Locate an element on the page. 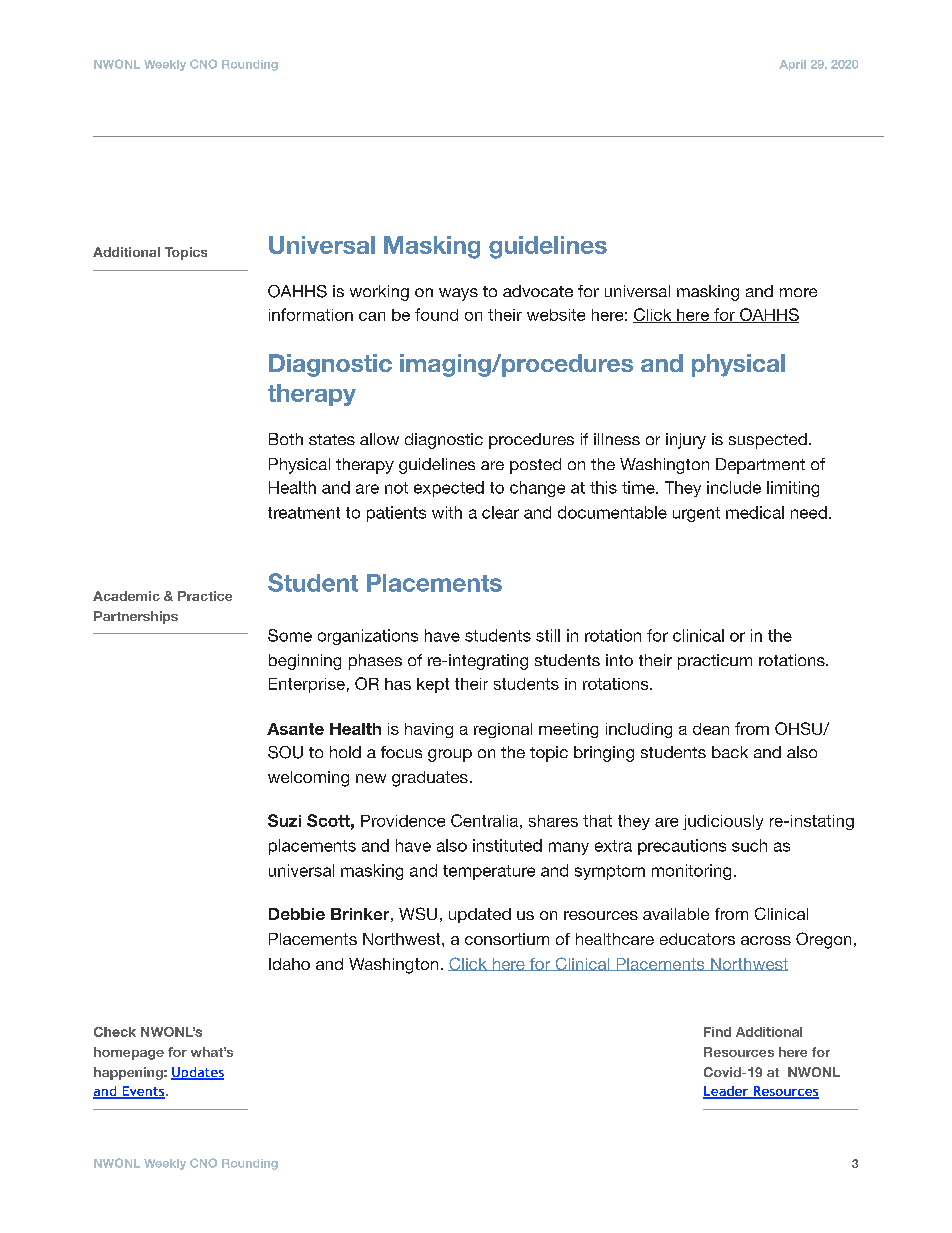 The height and width of the document is (1233, 952). information is located at coordinates (311, 314).
